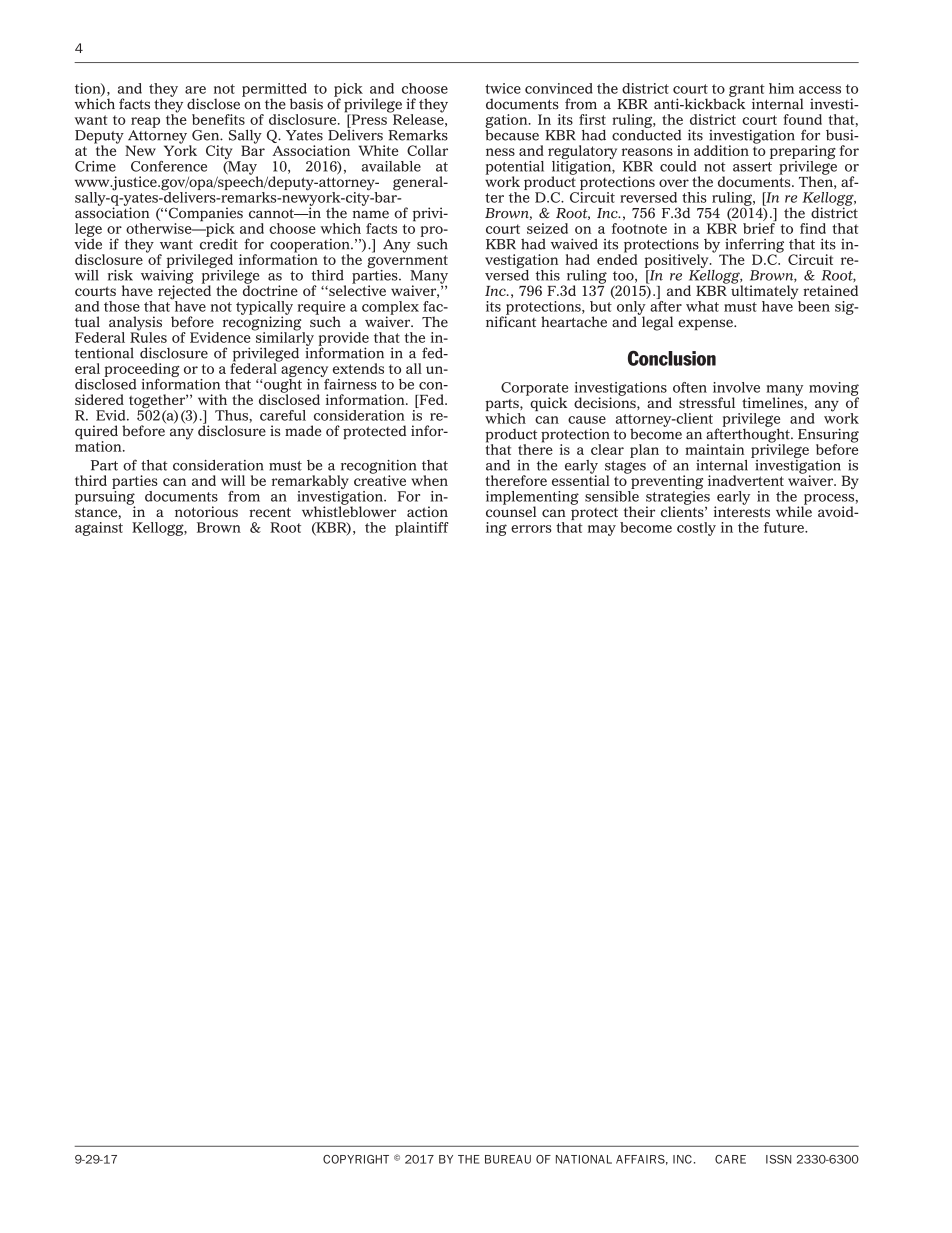  What do you see at coordinates (778, 1159) in the screenshot?
I see `ISSN` at bounding box center [778, 1159].
